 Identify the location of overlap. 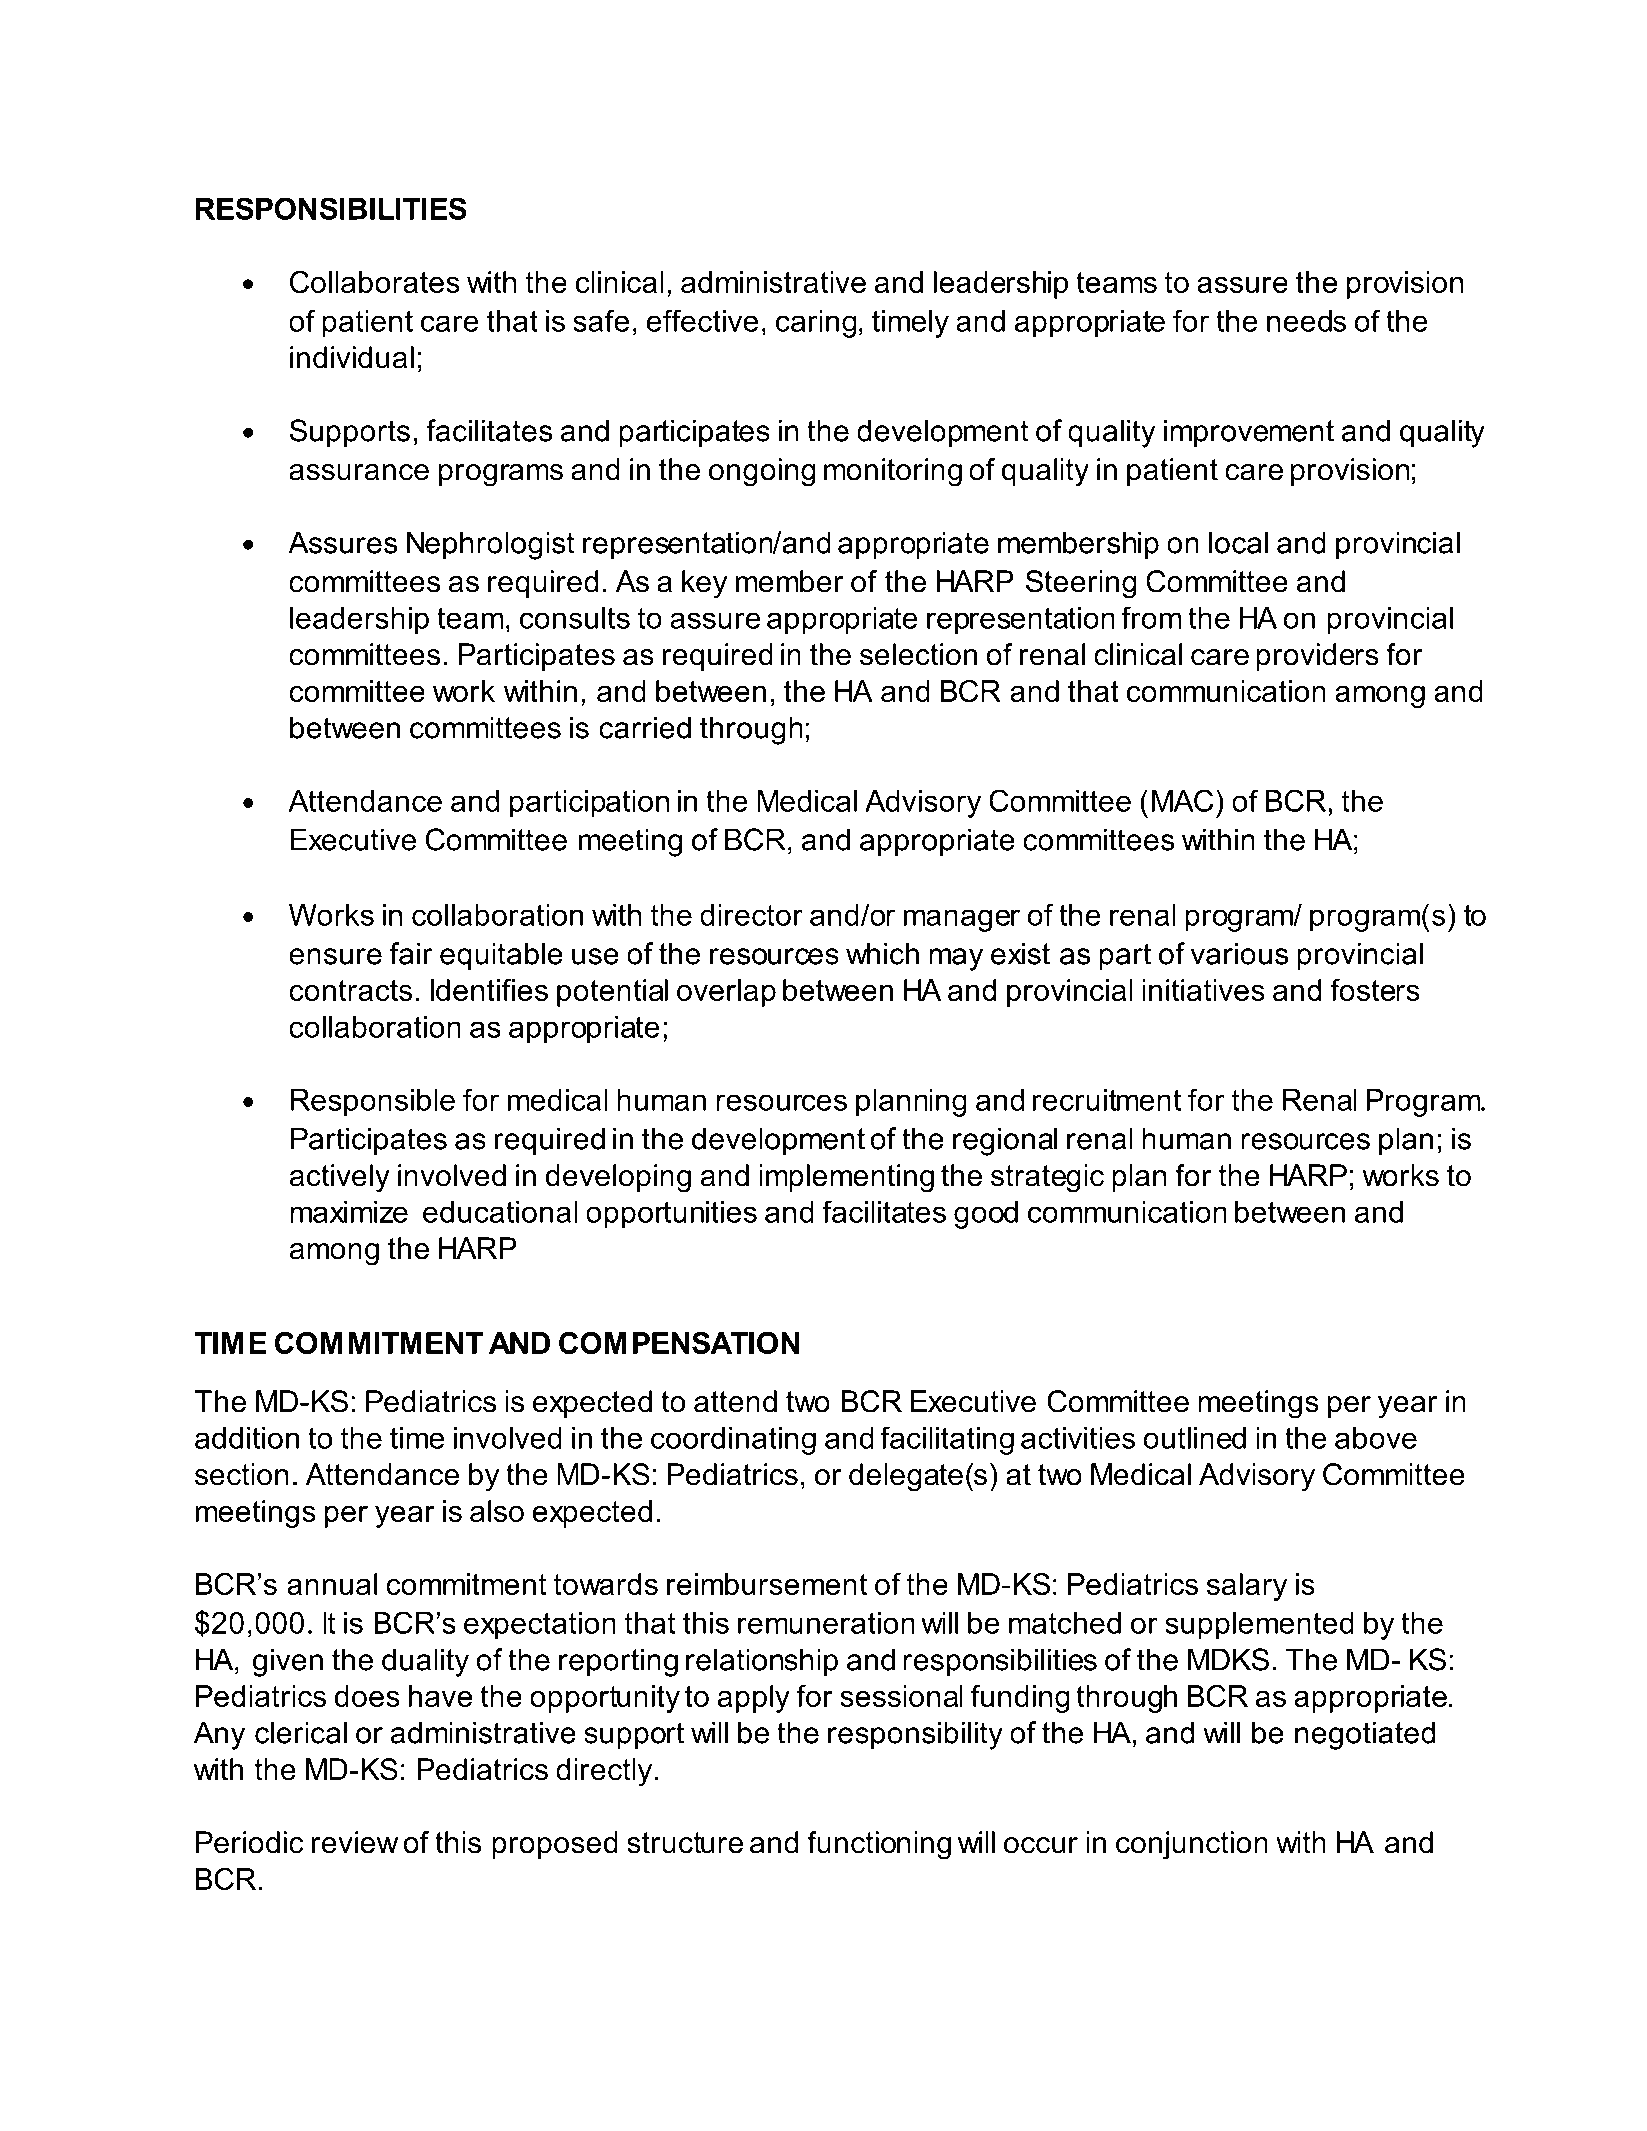
(726, 993).
